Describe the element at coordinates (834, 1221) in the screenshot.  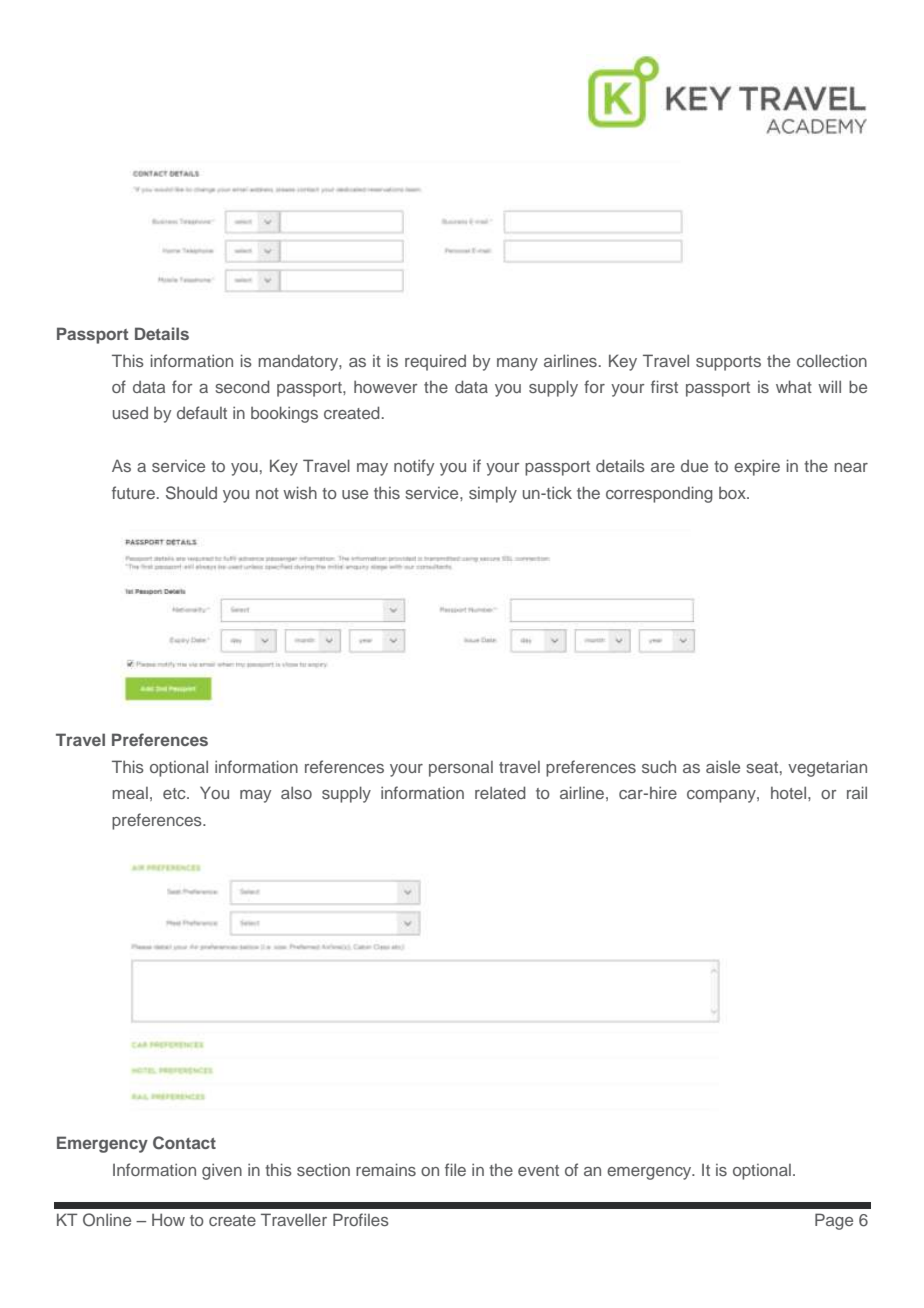
I see `Page` at that location.
